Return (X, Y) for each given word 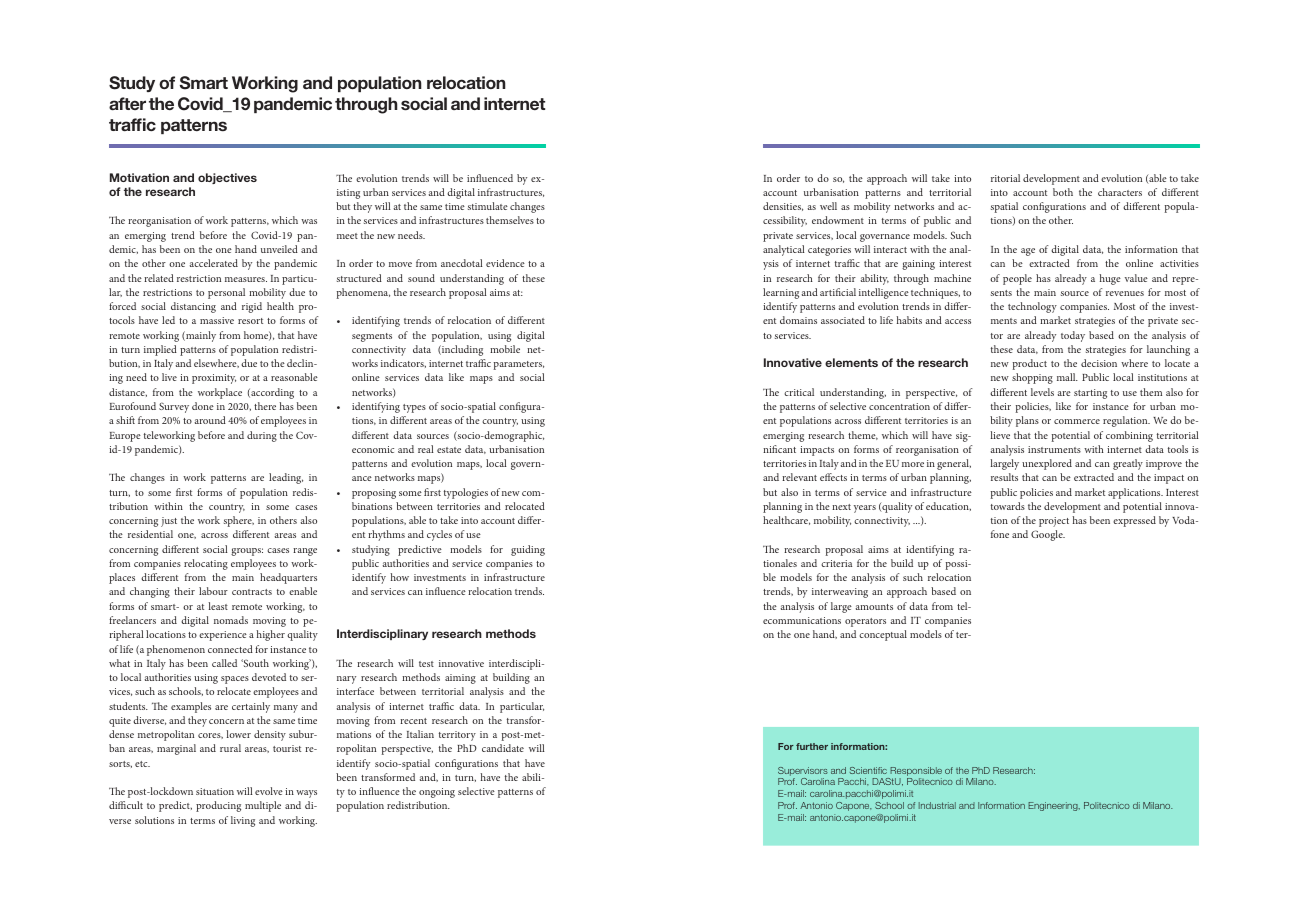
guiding (528, 550)
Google (1048, 535)
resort (250, 321)
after (127, 103)
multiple (263, 806)
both (1063, 192)
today (1073, 336)
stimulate (488, 206)
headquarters (288, 578)
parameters (519, 365)
